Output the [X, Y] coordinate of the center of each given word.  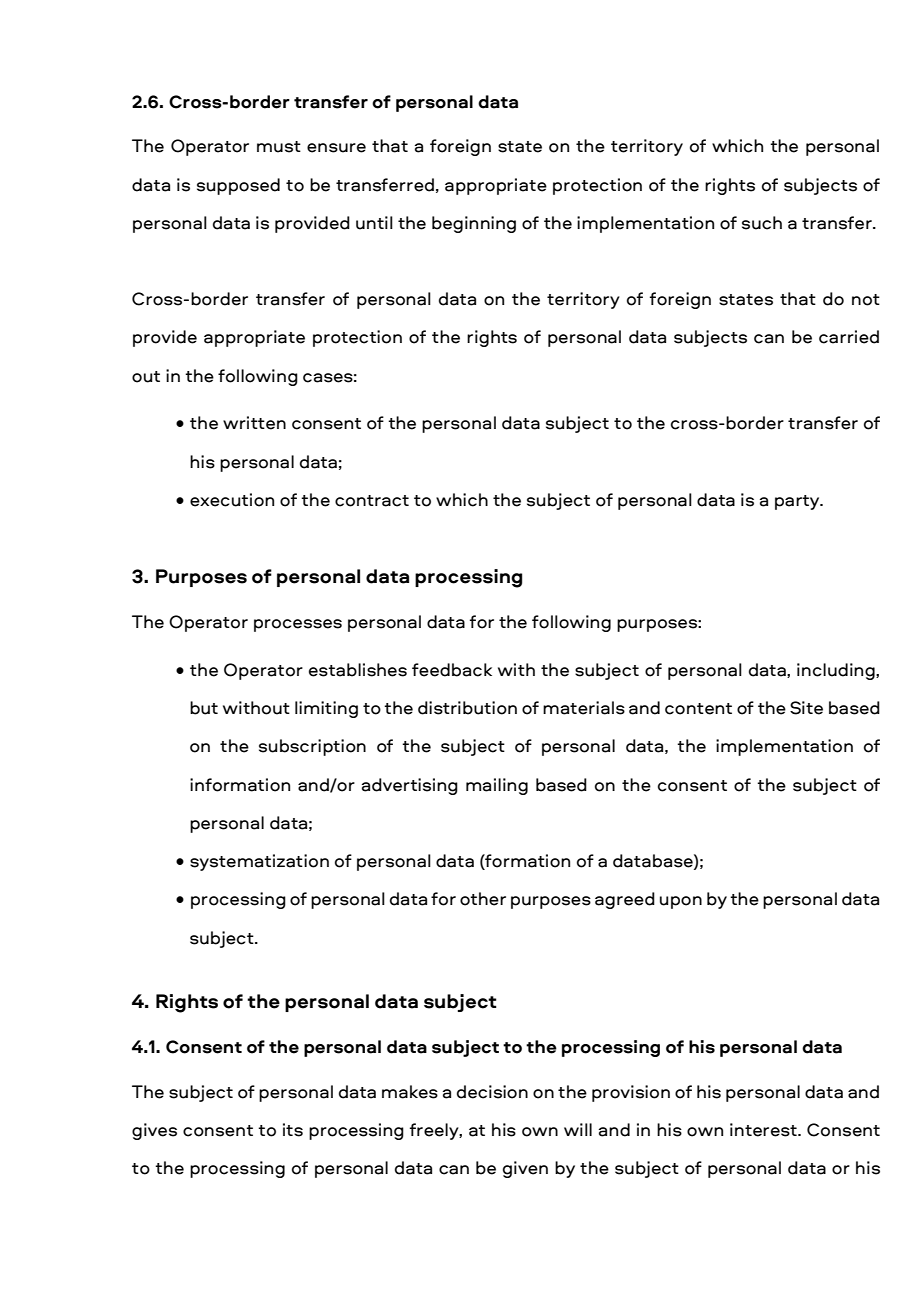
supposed [238, 186]
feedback [452, 670]
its [293, 1130]
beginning [474, 224]
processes [298, 625]
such [762, 223]
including [837, 671]
